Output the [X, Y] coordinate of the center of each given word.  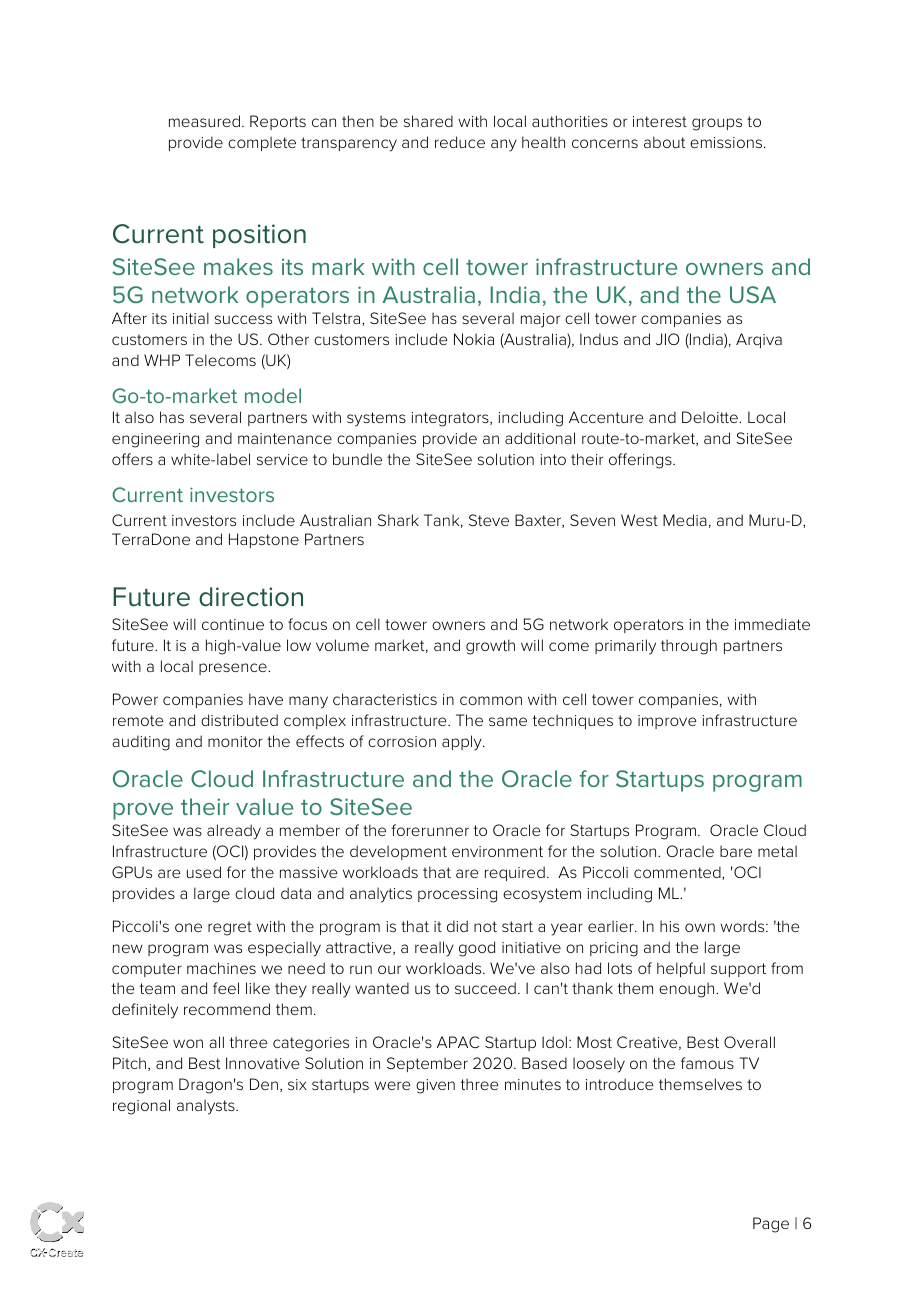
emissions [727, 142]
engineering [155, 440]
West [639, 520]
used [204, 872]
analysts [207, 1107]
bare [736, 851]
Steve [489, 520]
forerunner [430, 830]
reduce [460, 142]
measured [204, 121]
